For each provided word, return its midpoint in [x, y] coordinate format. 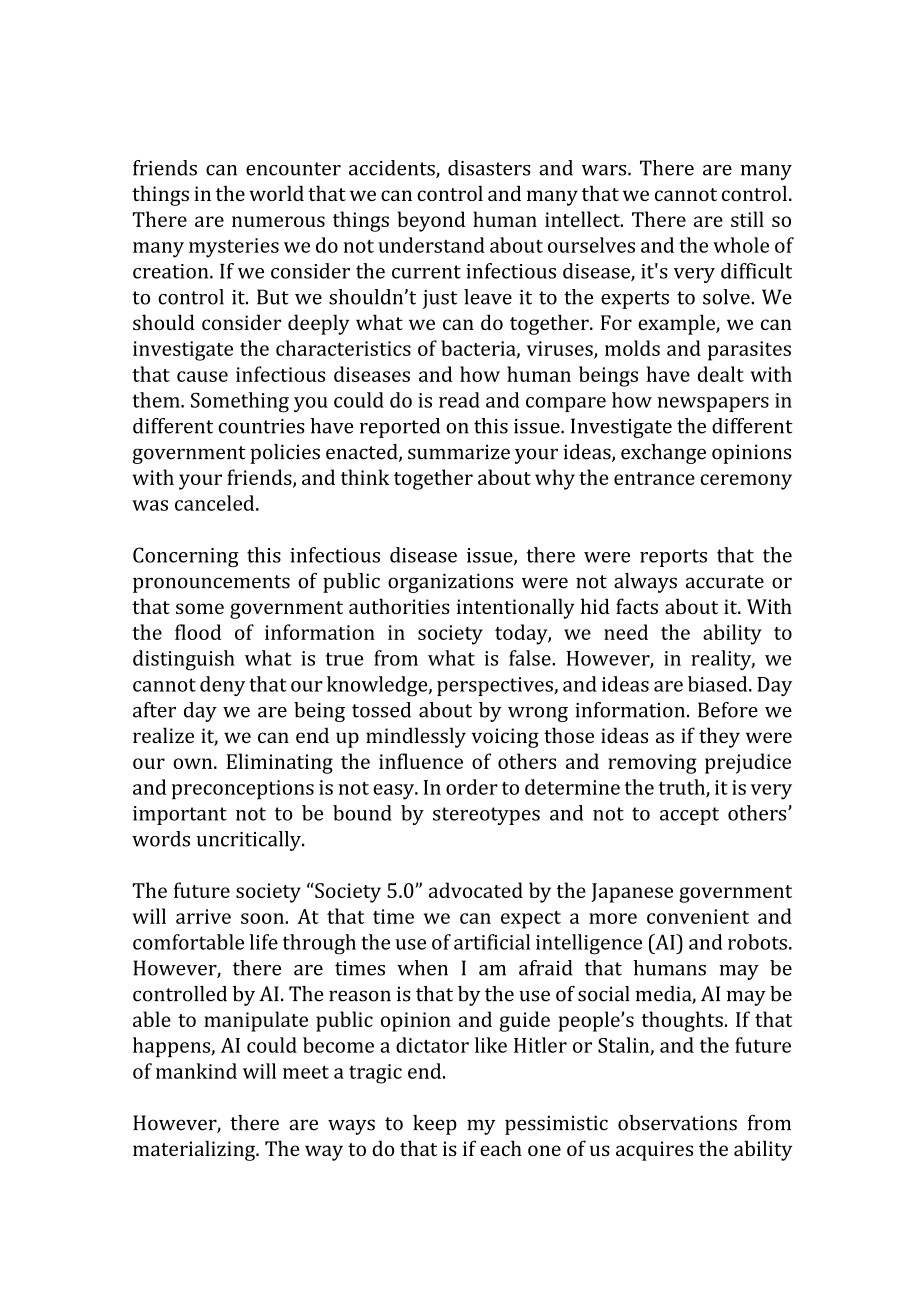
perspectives [496, 686]
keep [435, 1125]
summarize [459, 452]
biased [719, 684]
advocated [476, 890]
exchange [663, 454]
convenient [698, 916]
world [276, 193]
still [747, 219]
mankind [196, 1071]
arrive [203, 916]
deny [222, 686]
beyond [431, 221]
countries [261, 426]
